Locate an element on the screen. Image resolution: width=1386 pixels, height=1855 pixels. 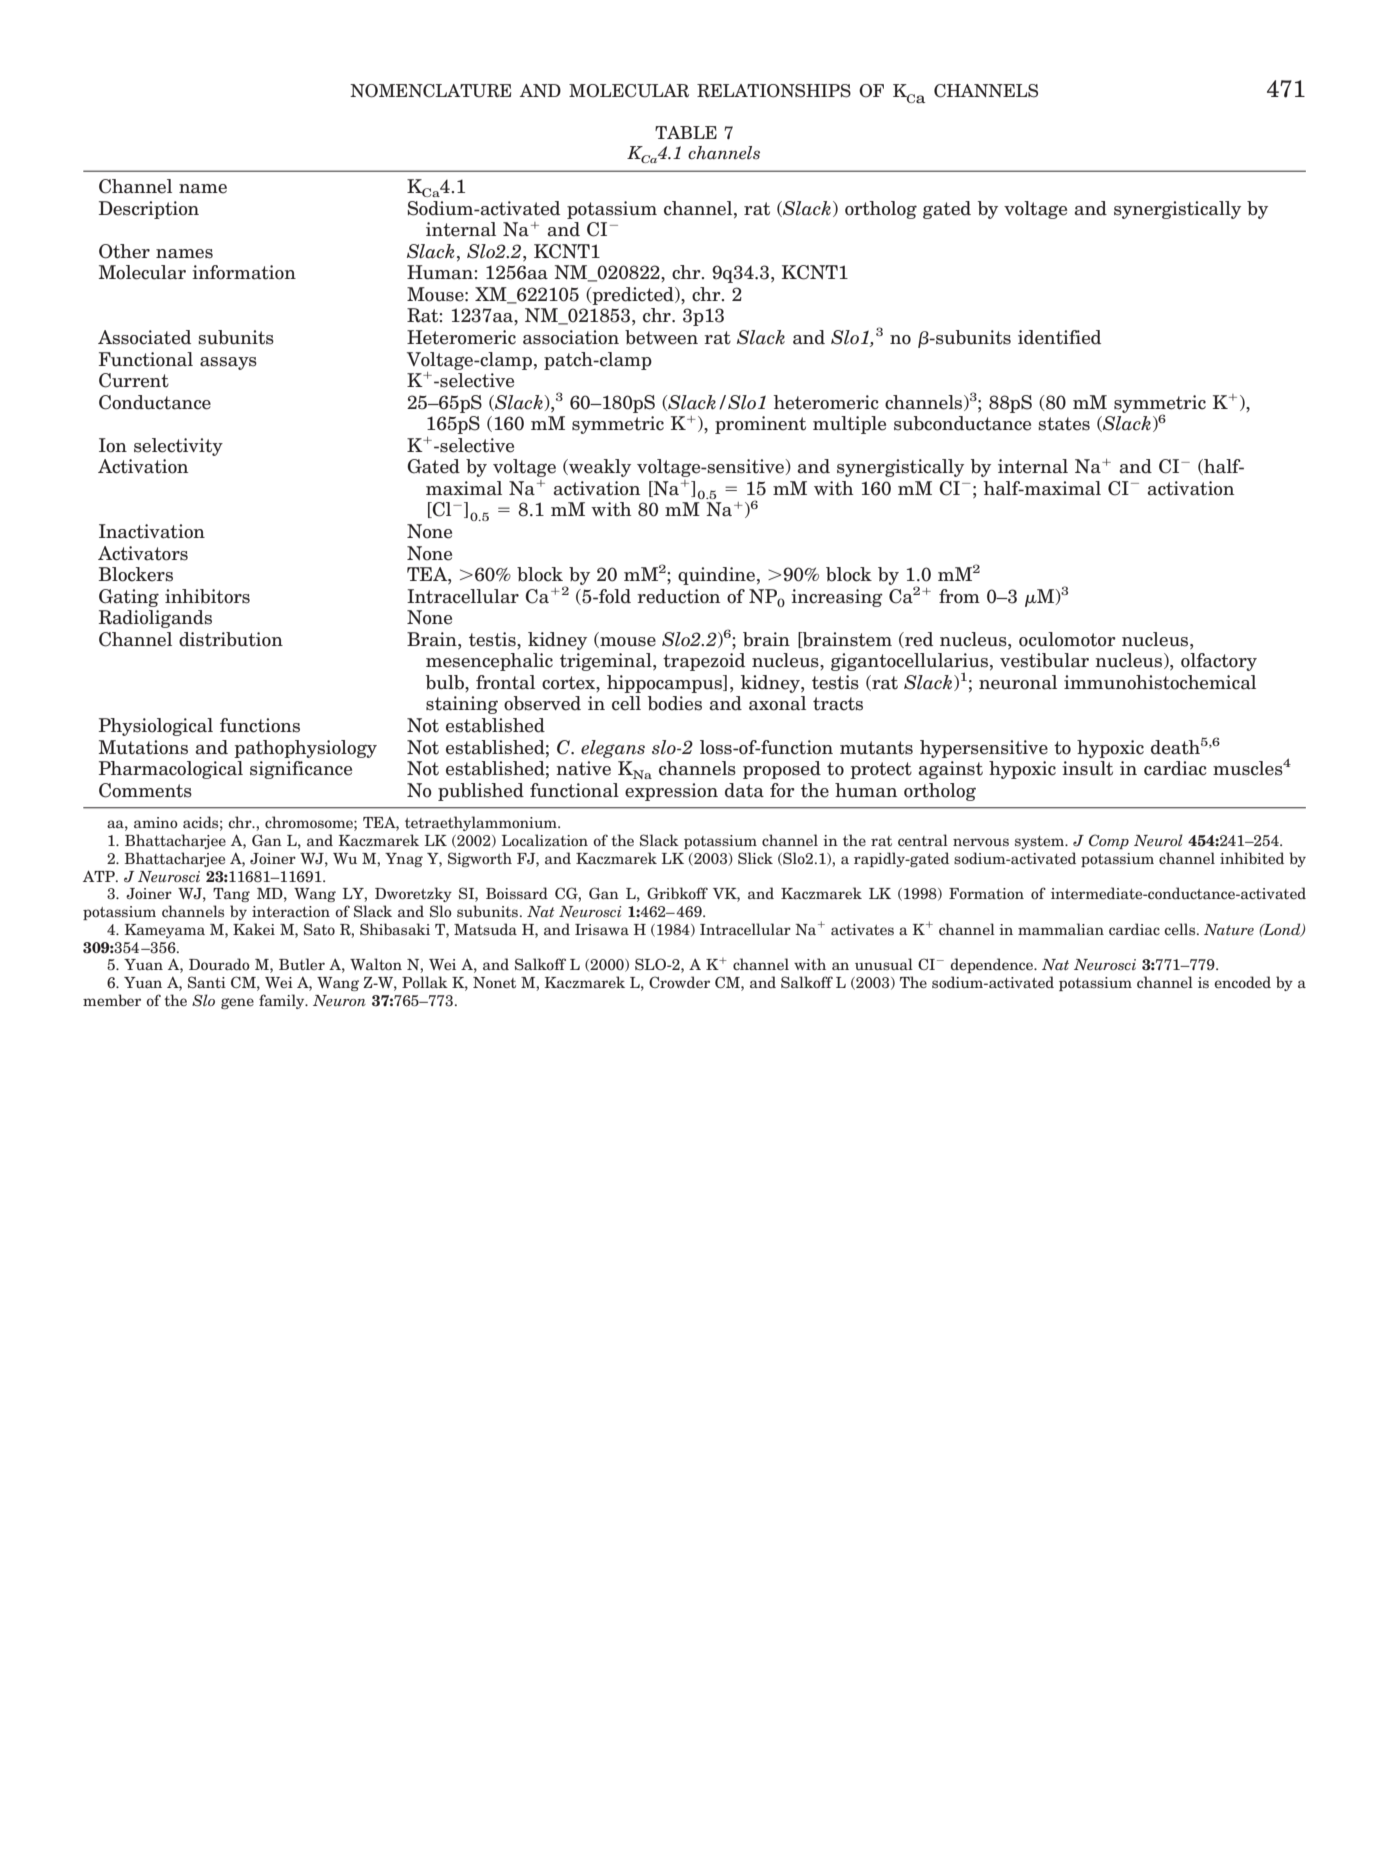
TABLE is located at coordinates (686, 132).
